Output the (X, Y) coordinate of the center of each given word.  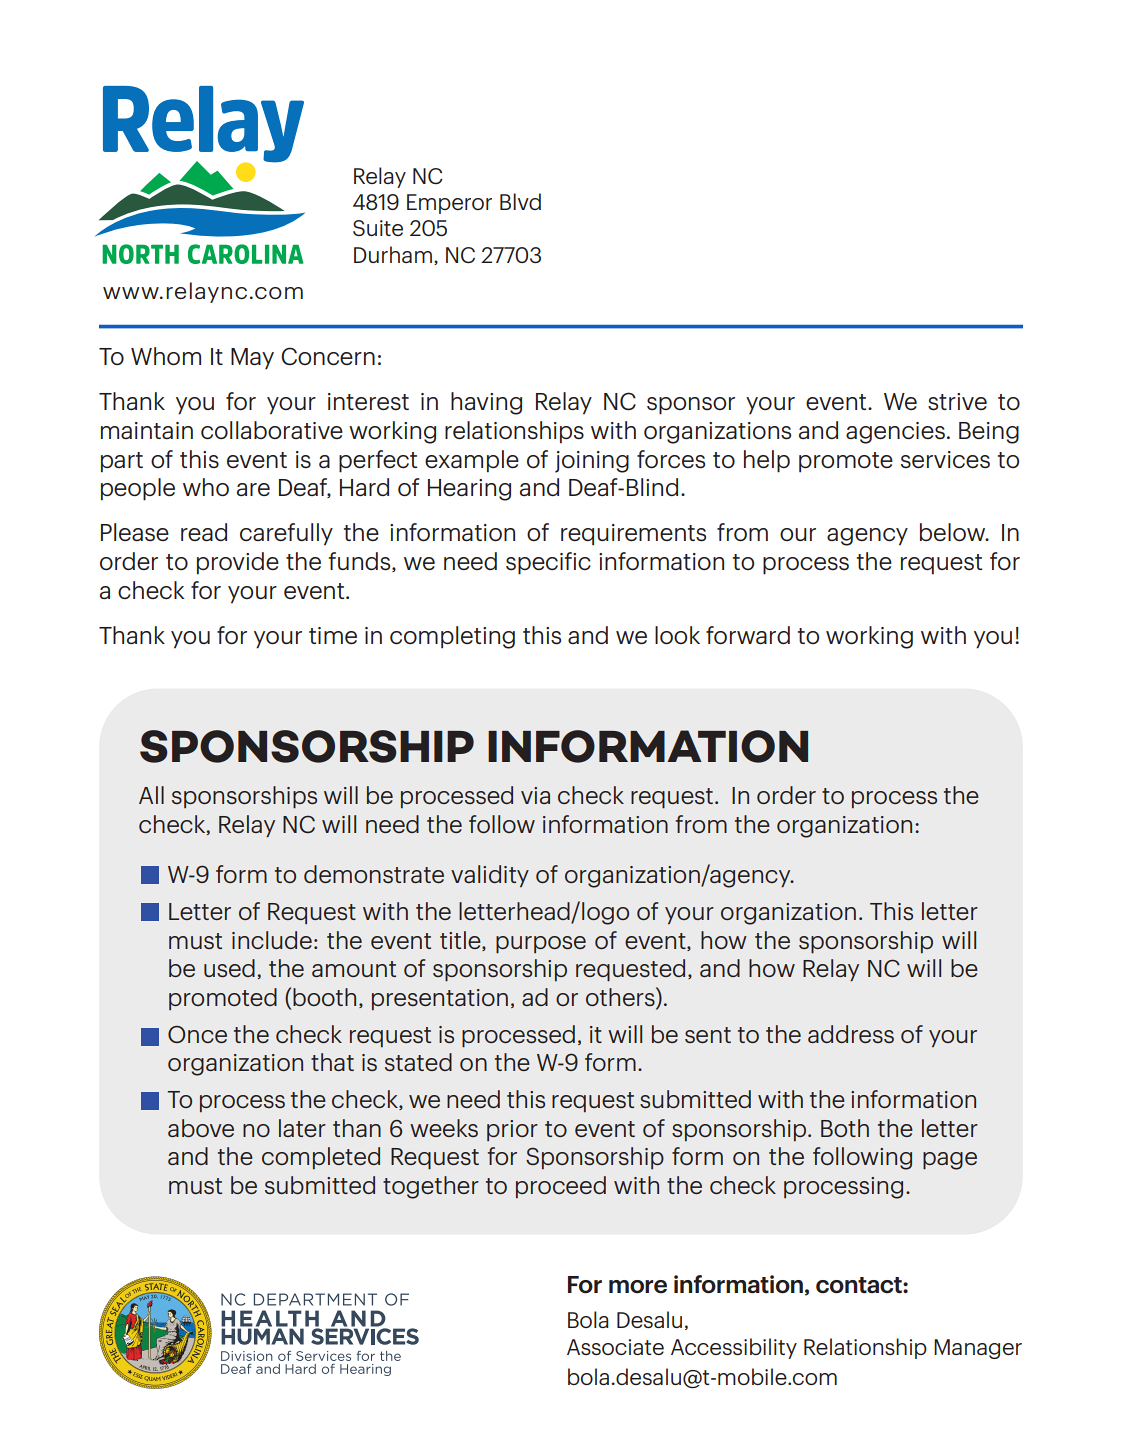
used (229, 968)
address (851, 1034)
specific (548, 563)
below (954, 532)
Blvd (520, 201)
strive (957, 402)
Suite (378, 228)
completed (321, 1158)
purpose (541, 945)
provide (238, 563)
